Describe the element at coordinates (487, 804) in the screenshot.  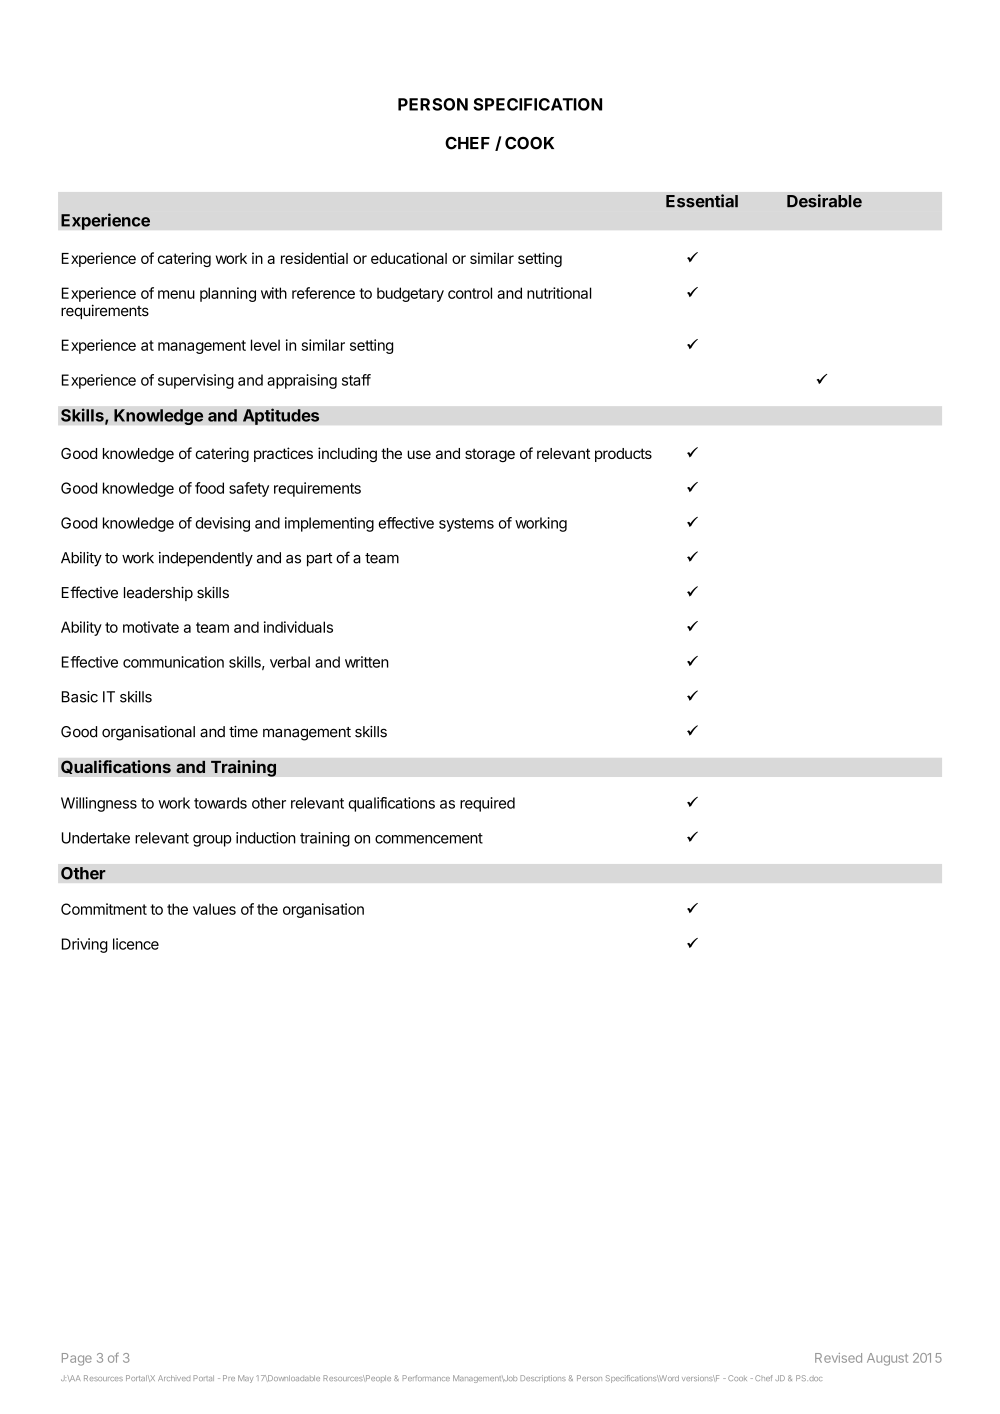
I see `required` at that location.
